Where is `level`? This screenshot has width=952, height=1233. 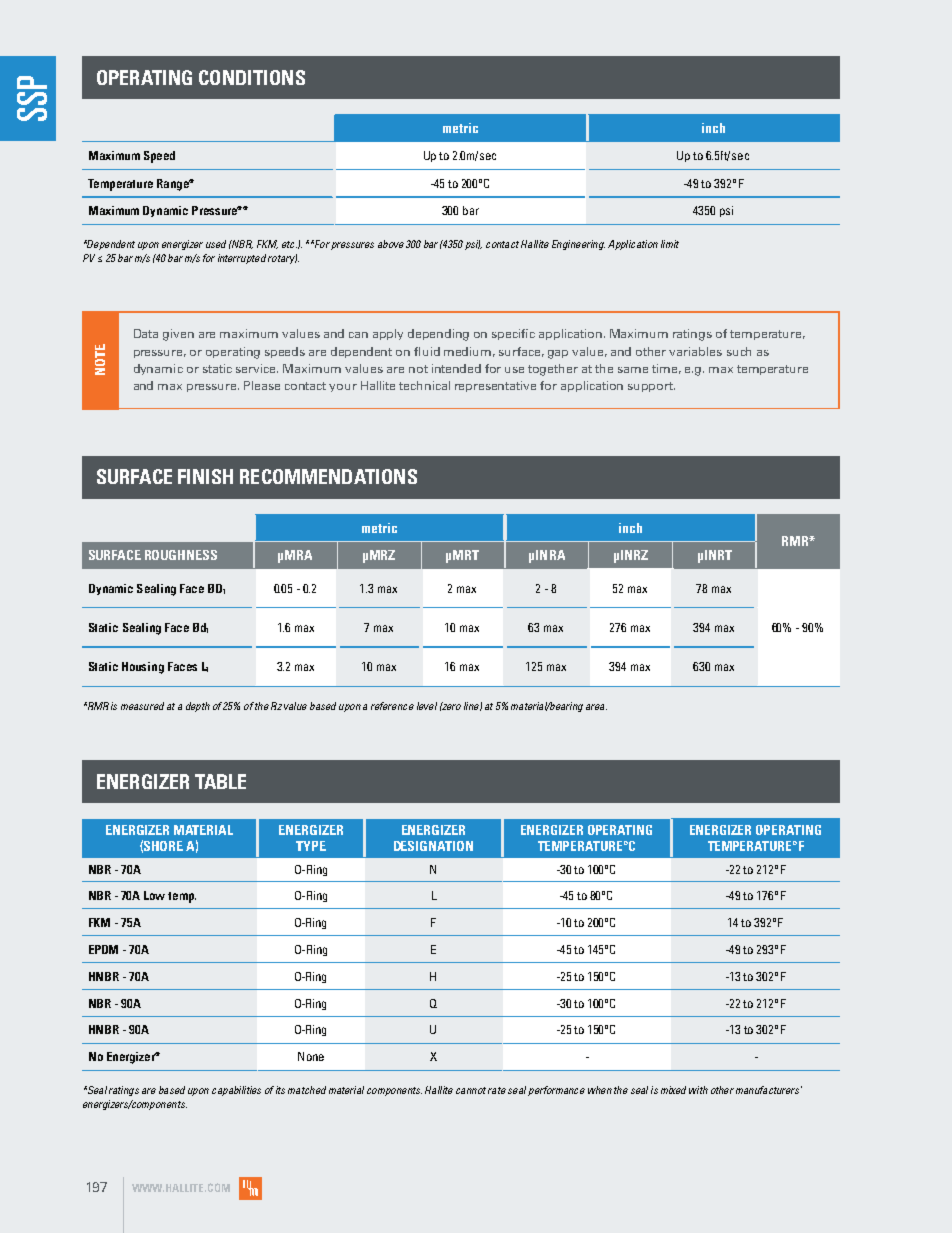
level is located at coordinates (427, 706).
